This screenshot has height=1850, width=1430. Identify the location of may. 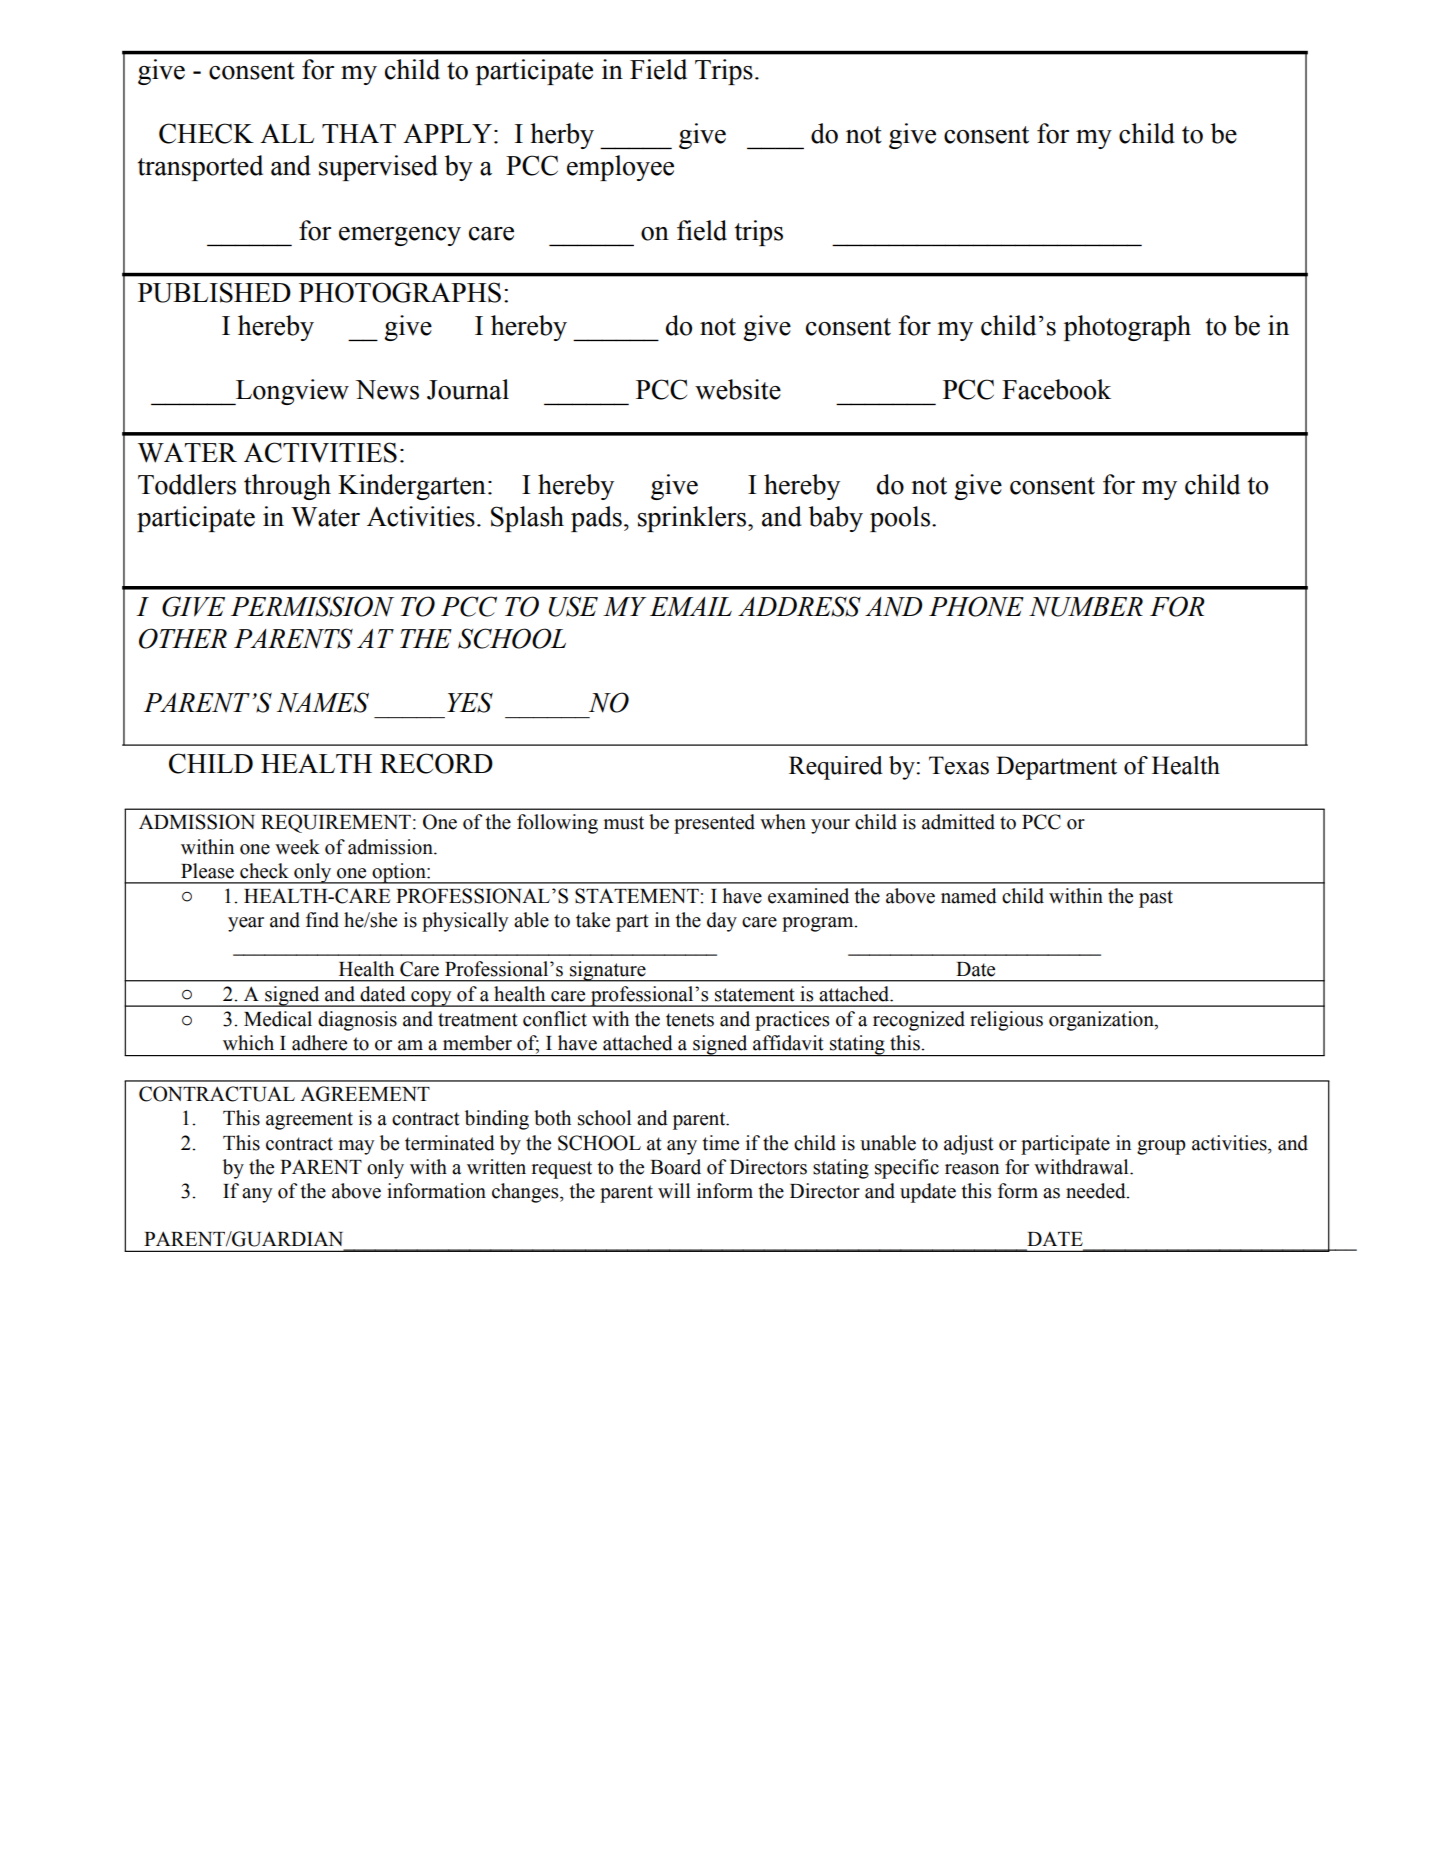
(356, 1147).
